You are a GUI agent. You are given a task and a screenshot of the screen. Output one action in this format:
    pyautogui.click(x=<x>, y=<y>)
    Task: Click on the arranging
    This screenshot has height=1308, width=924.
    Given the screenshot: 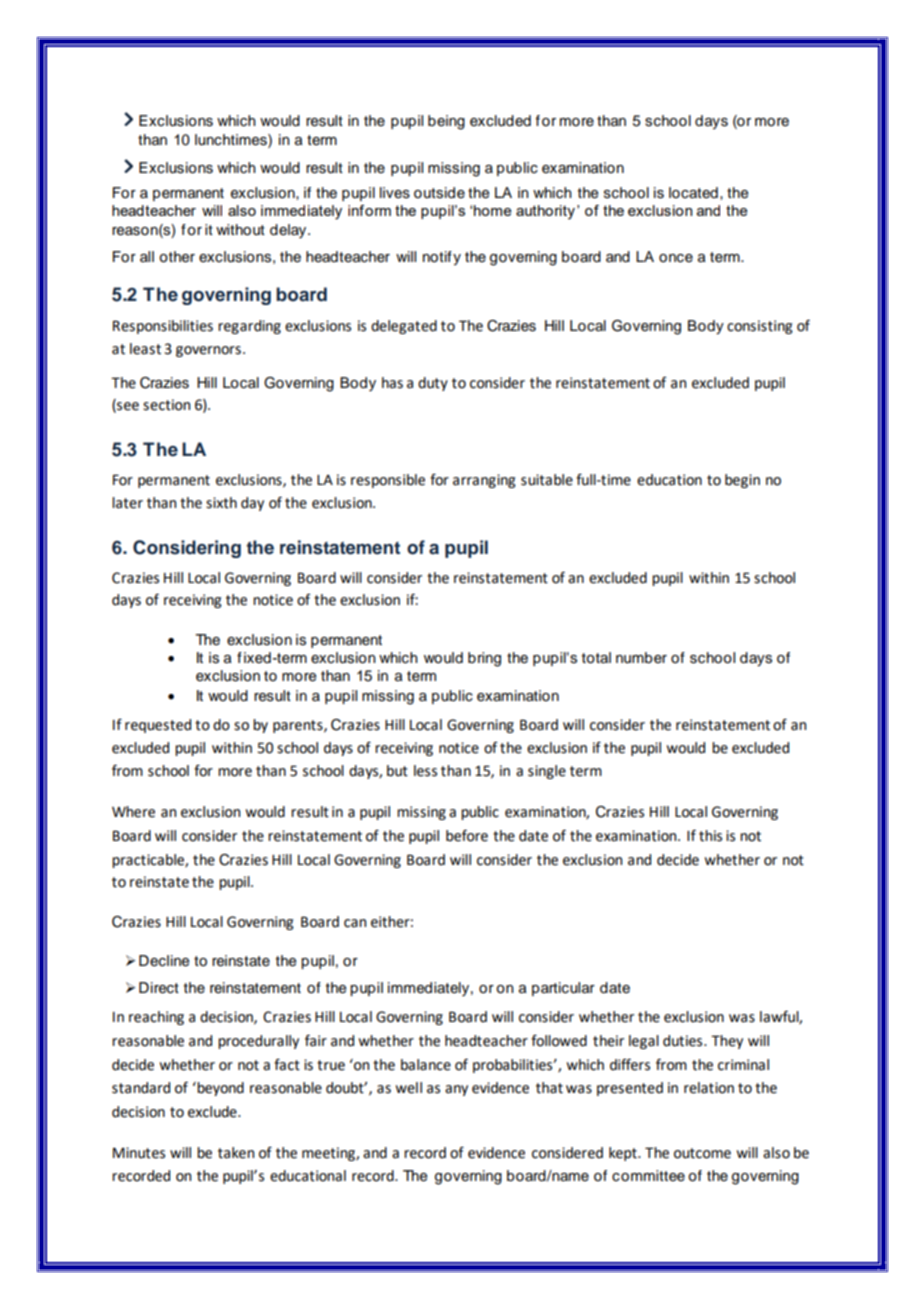 What is the action you would take?
    pyautogui.click(x=484, y=481)
